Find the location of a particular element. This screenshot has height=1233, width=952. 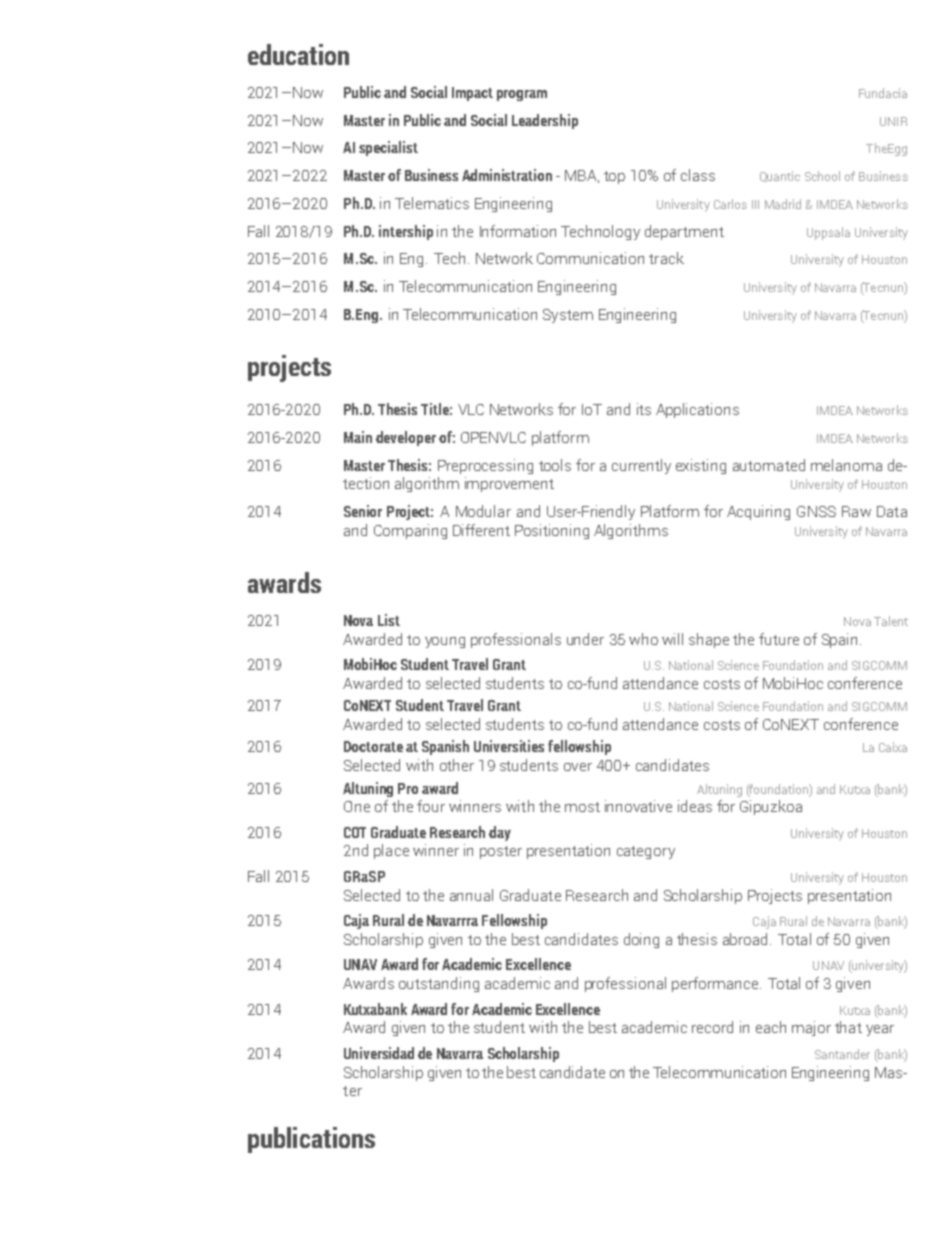

major is located at coordinates (811, 1028).
